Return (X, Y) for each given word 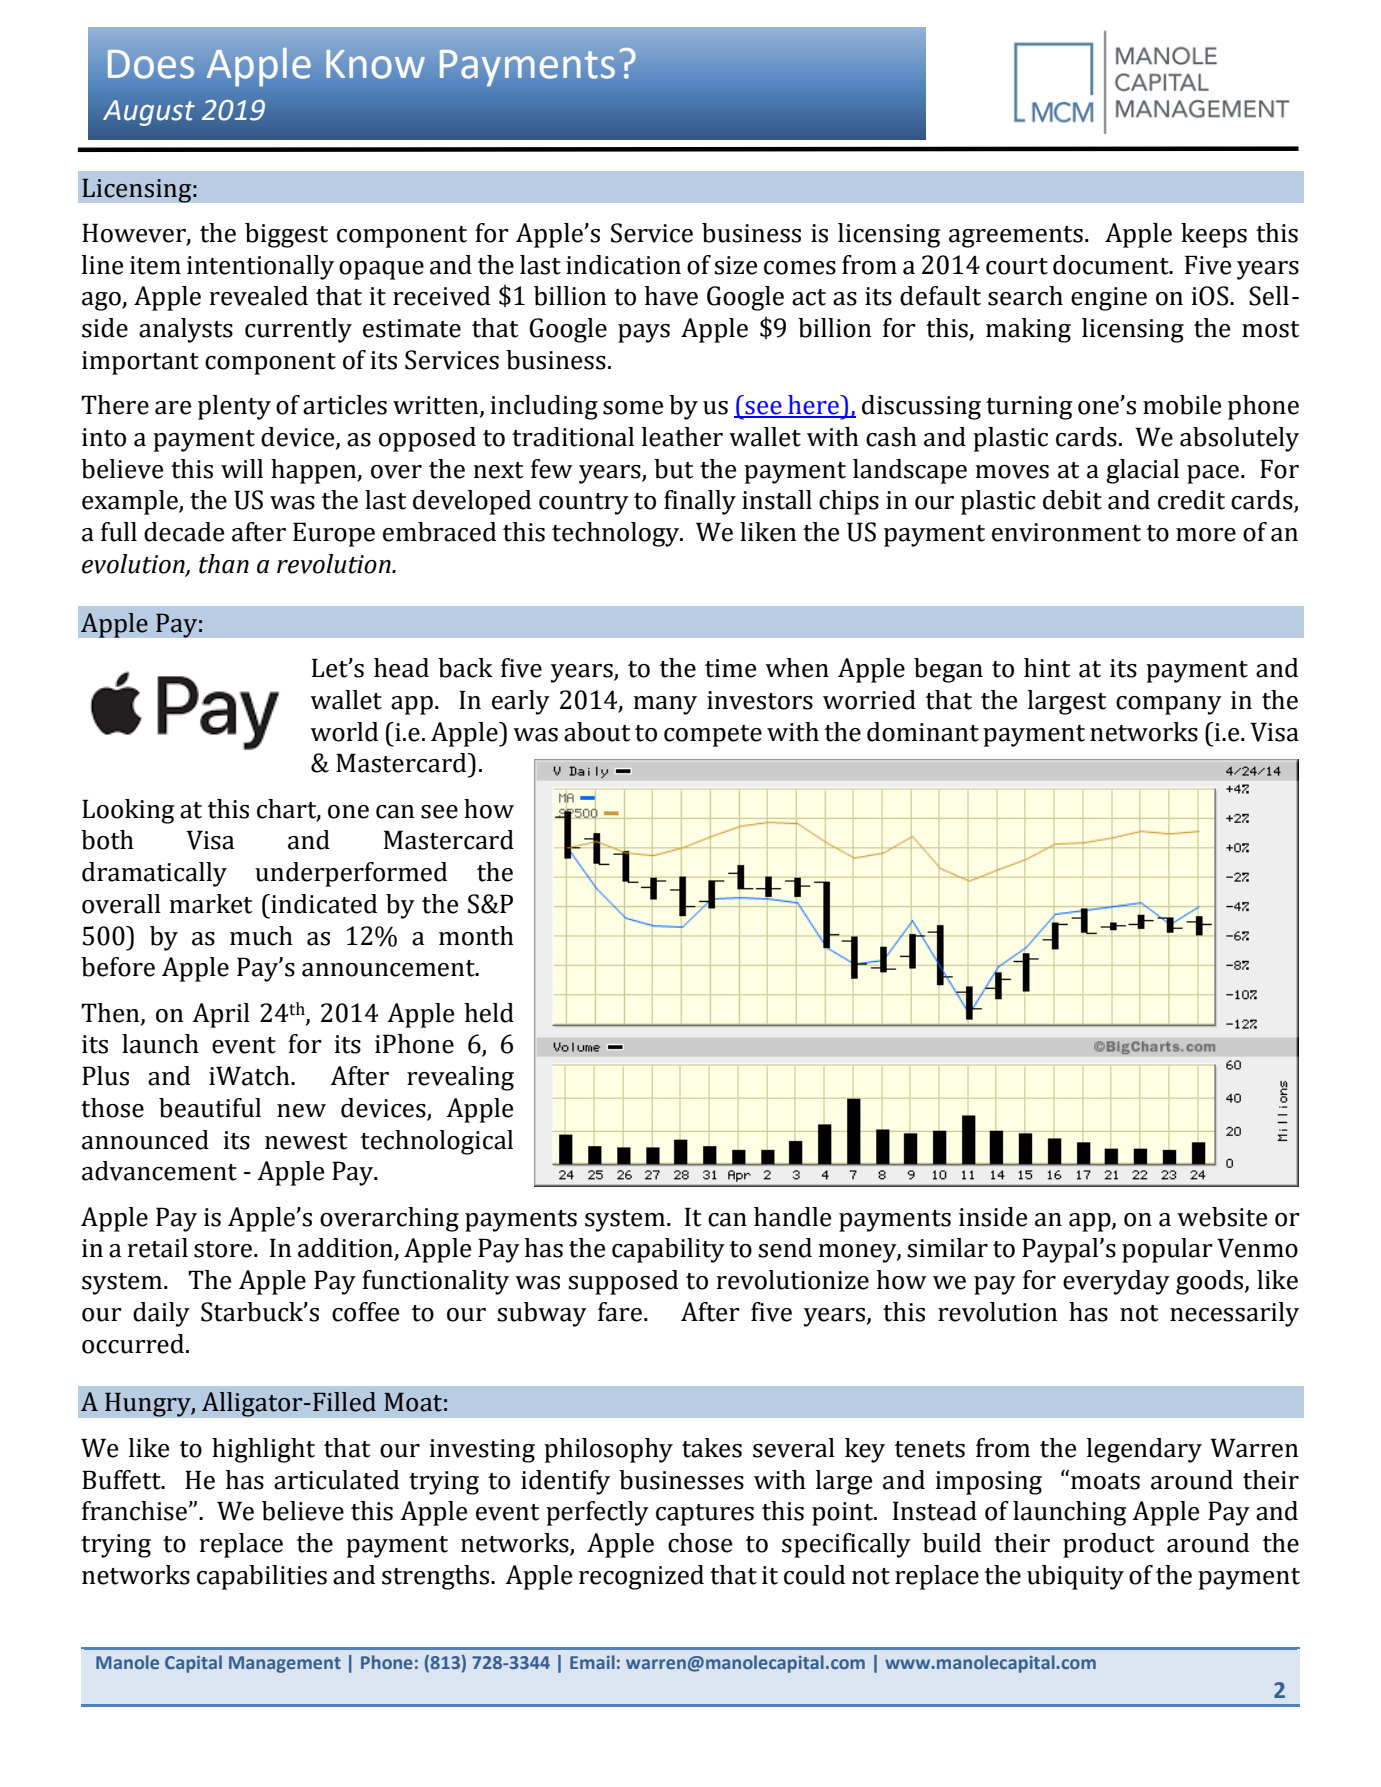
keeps (1214, 235)
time (730, 668)
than (224, 564)
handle (792, 1217)
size (735, 265)
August (149, 113)
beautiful (210, 1108)
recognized (641, 1577)
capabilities (262, 1577)
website (1222, 1217)
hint (1047, 668)
